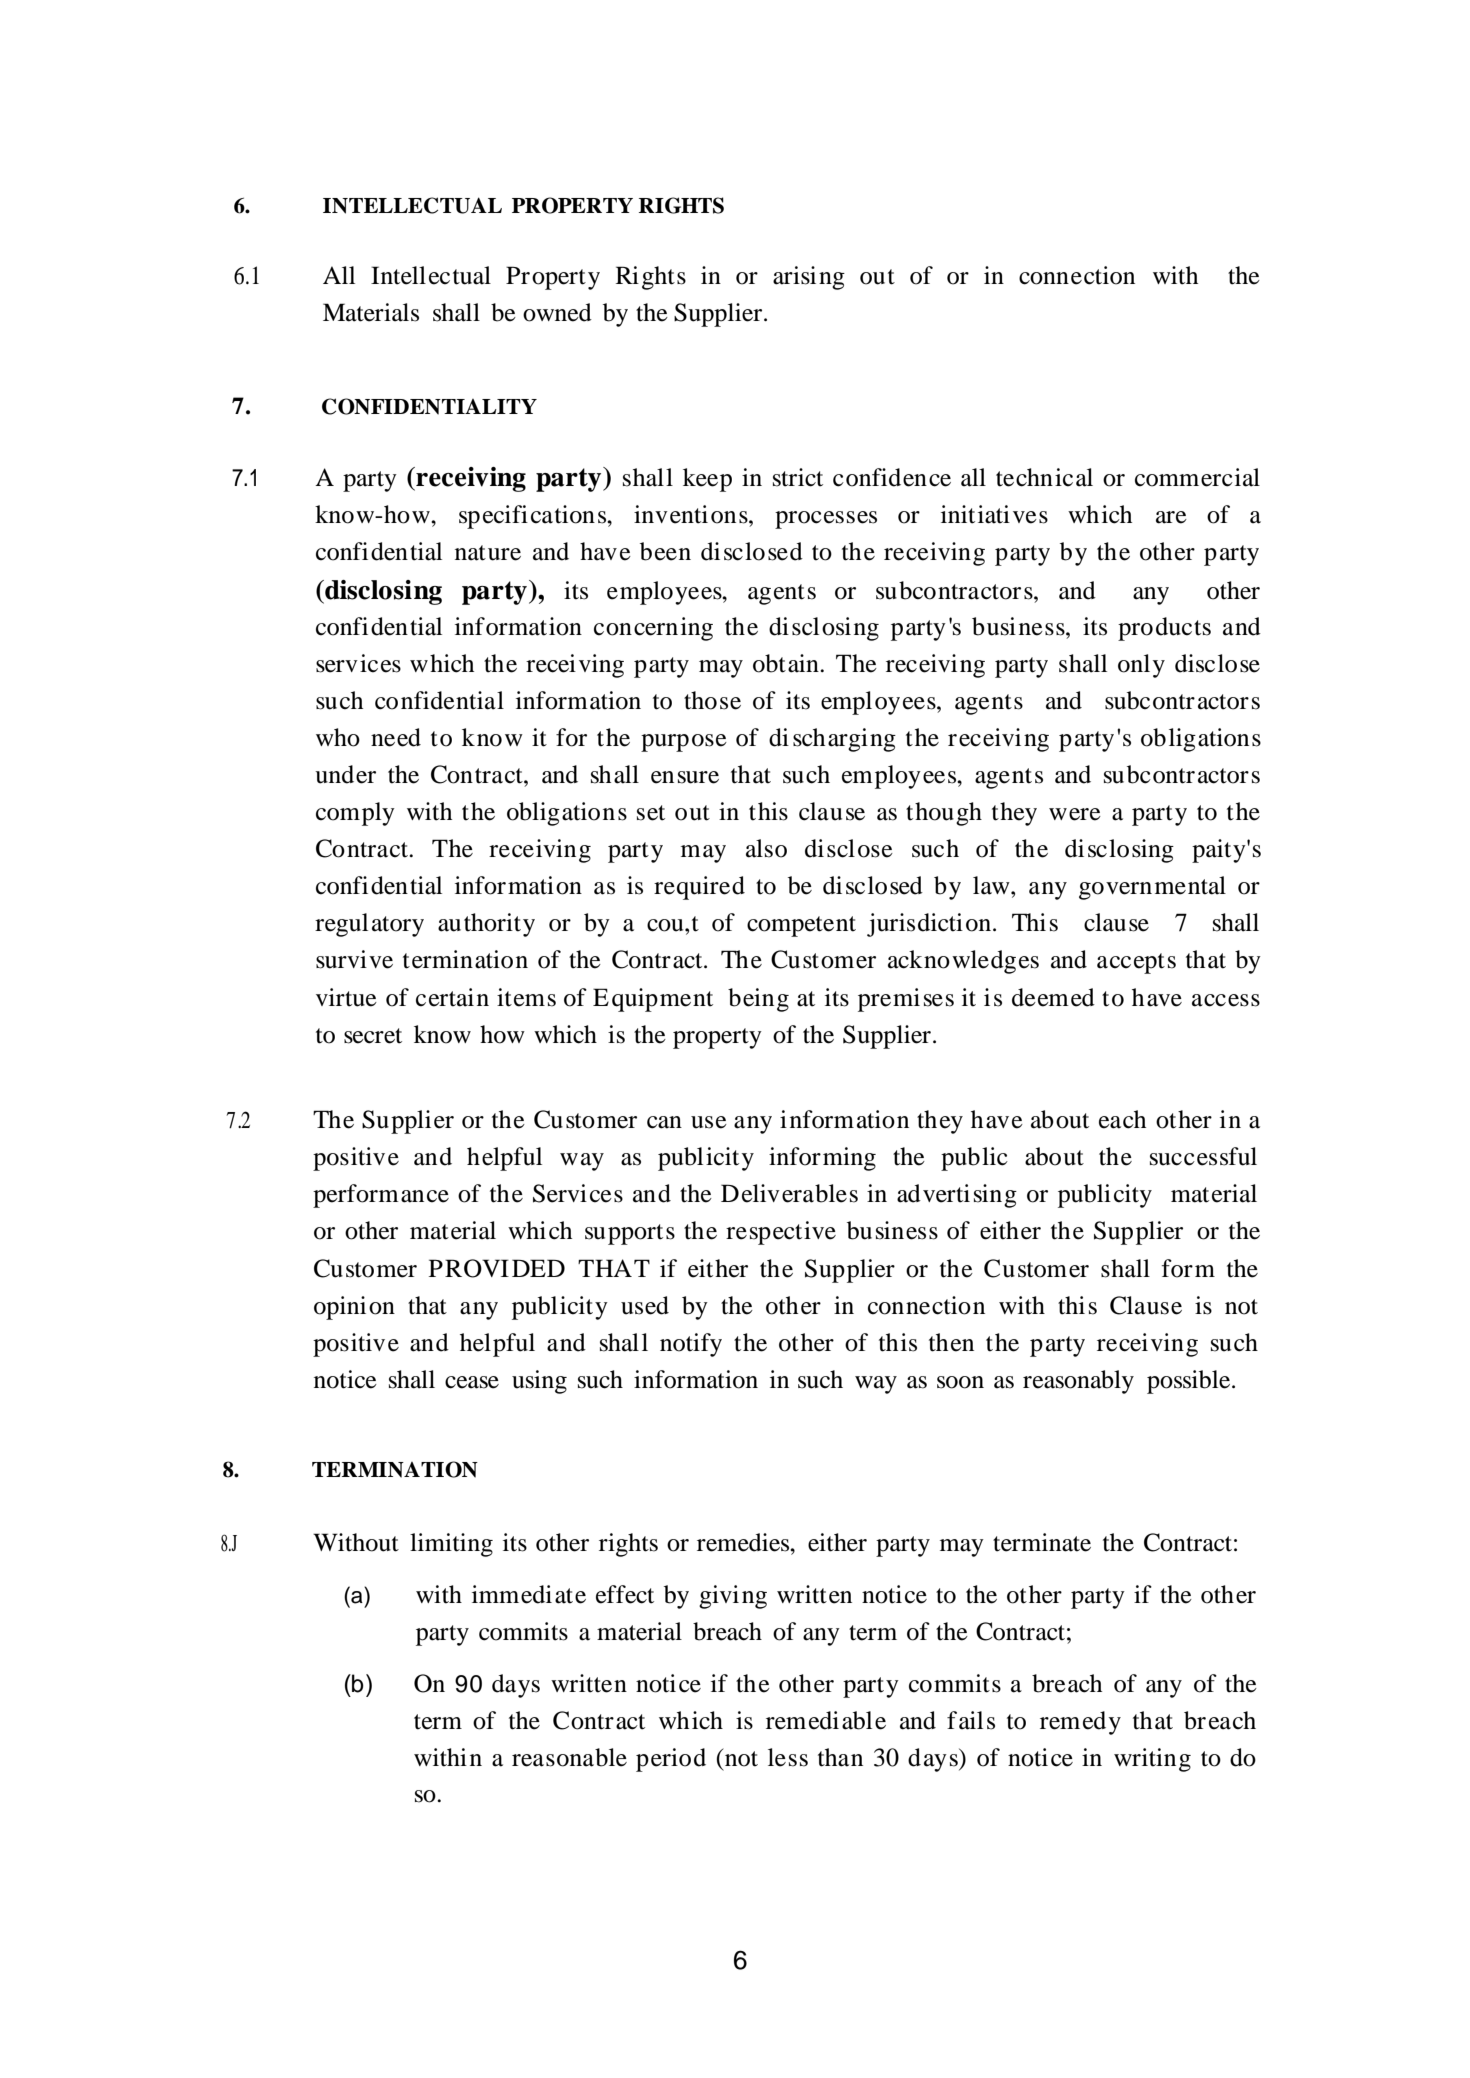 This screenshot has height=2078, width=1470. What do you see at coordinates (691, 1345) in the screenshot?
I see `notify` at bounding box center [691, 1345].
